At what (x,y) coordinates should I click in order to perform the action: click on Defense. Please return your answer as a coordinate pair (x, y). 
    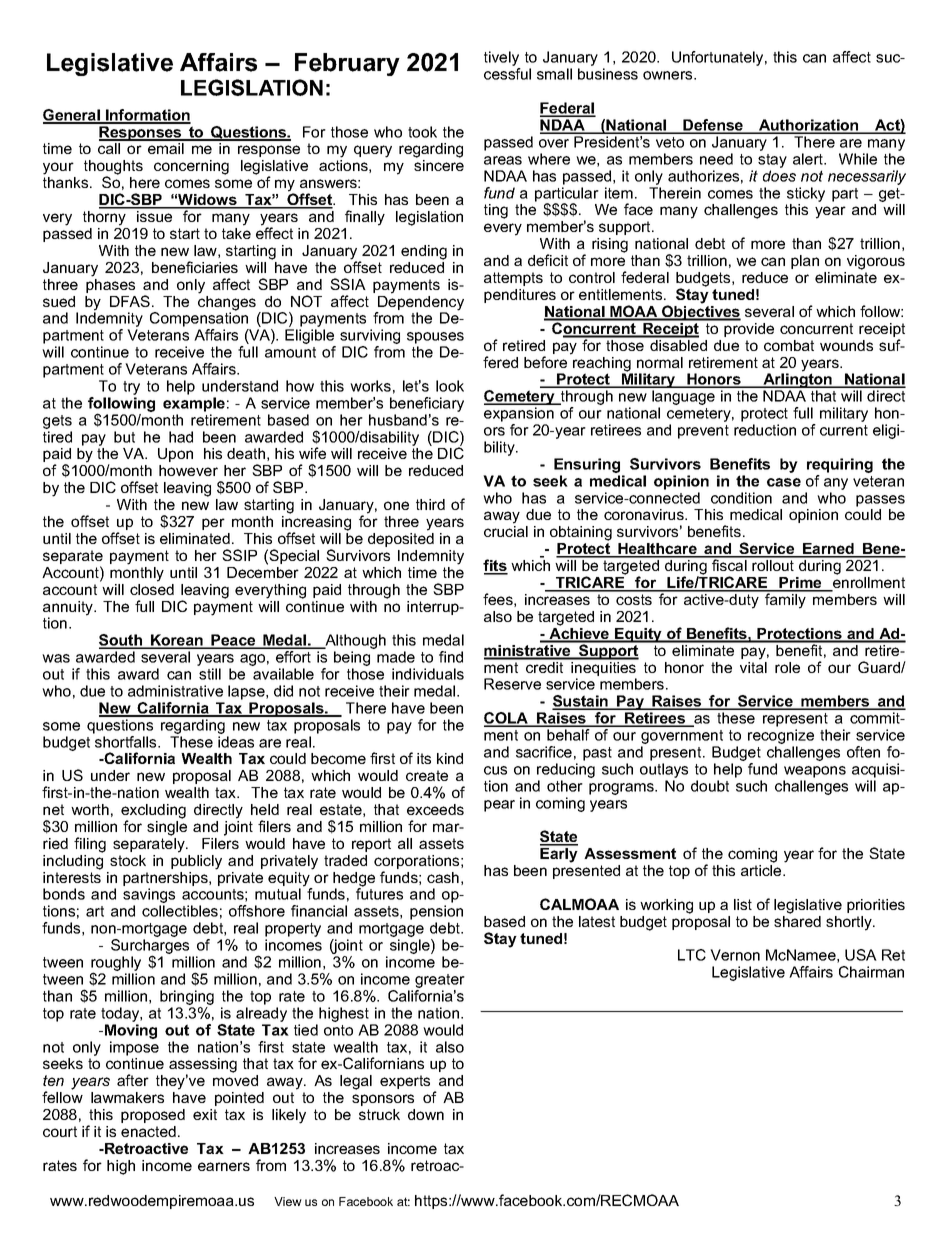
    Looking at the image, I should click on (713, 126).
